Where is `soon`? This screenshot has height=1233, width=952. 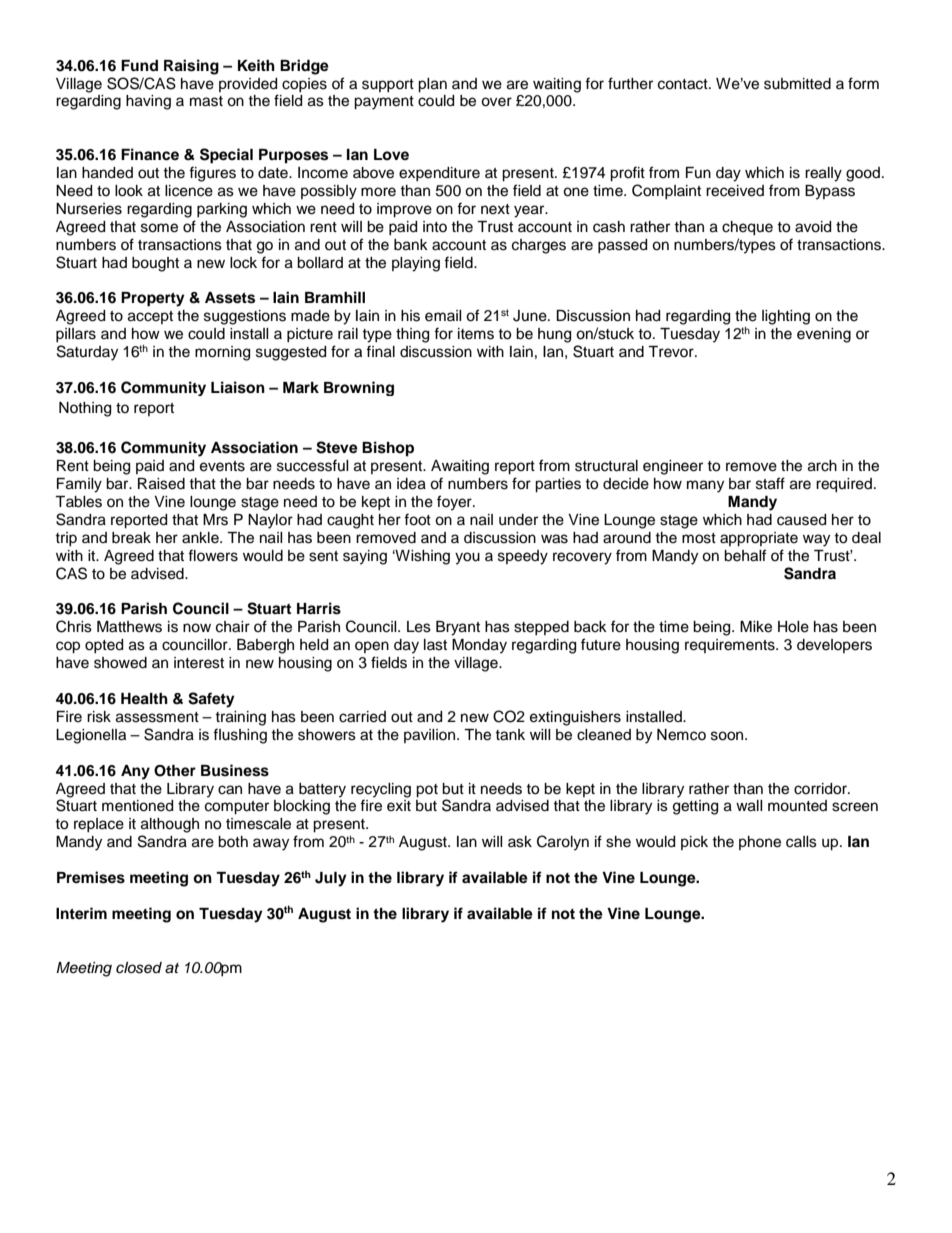
soon is located at coordinates (728, 736).
